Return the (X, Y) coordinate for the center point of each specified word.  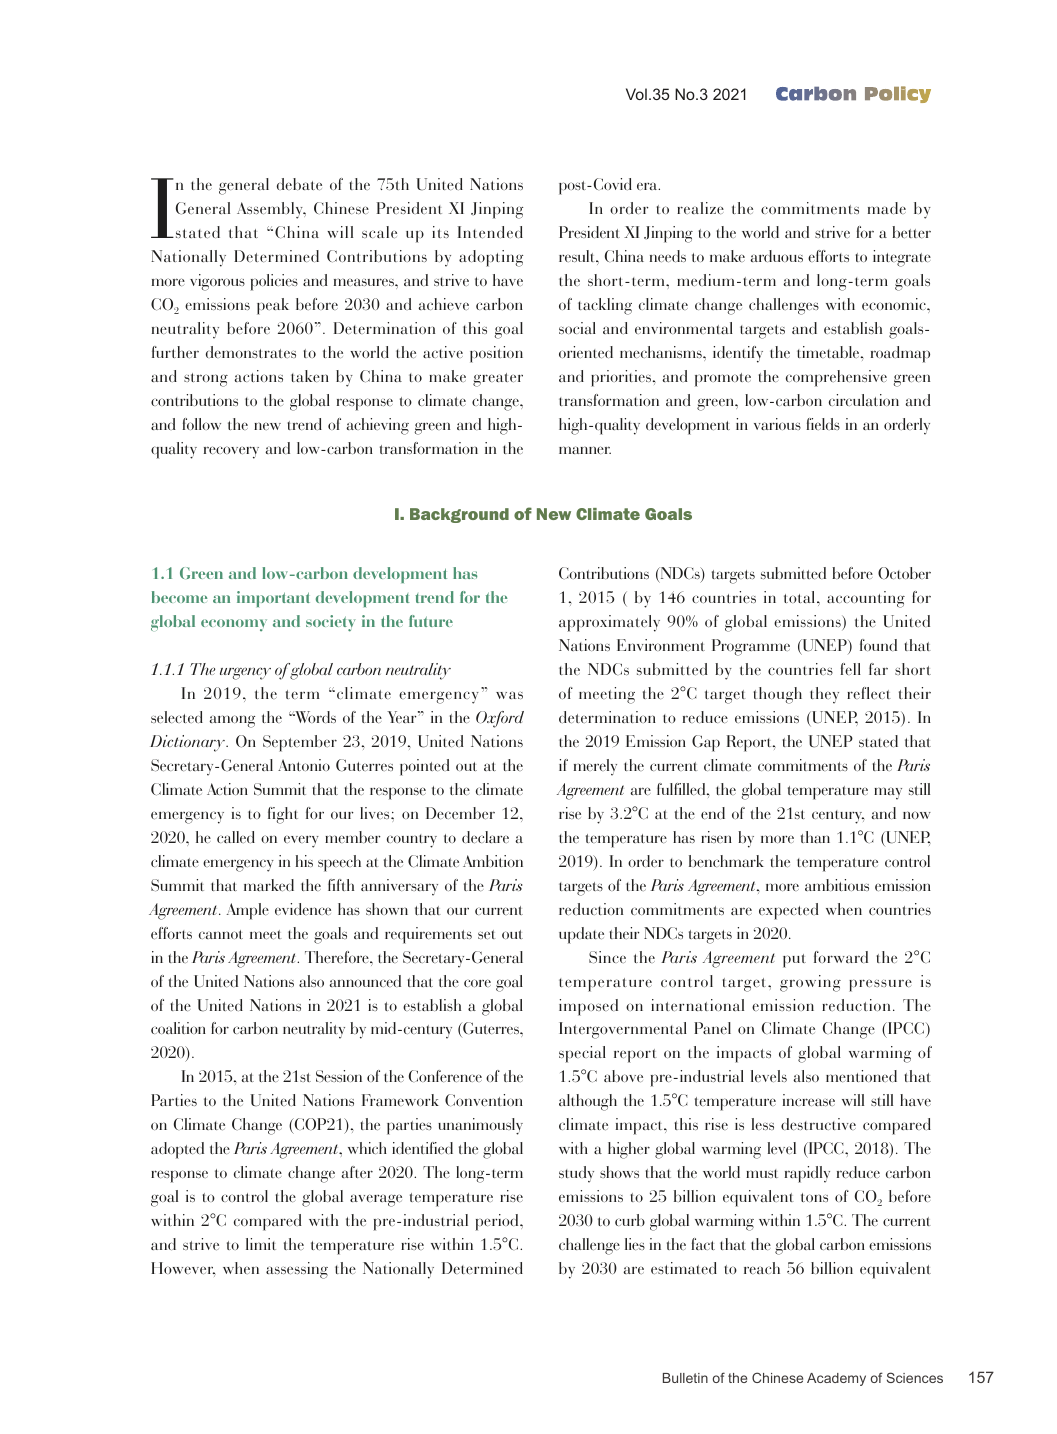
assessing (297, 1270)
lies (635, 1244)
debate (299, 184)
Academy (836, 1379)
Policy (898, 94)
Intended (490, 232)
